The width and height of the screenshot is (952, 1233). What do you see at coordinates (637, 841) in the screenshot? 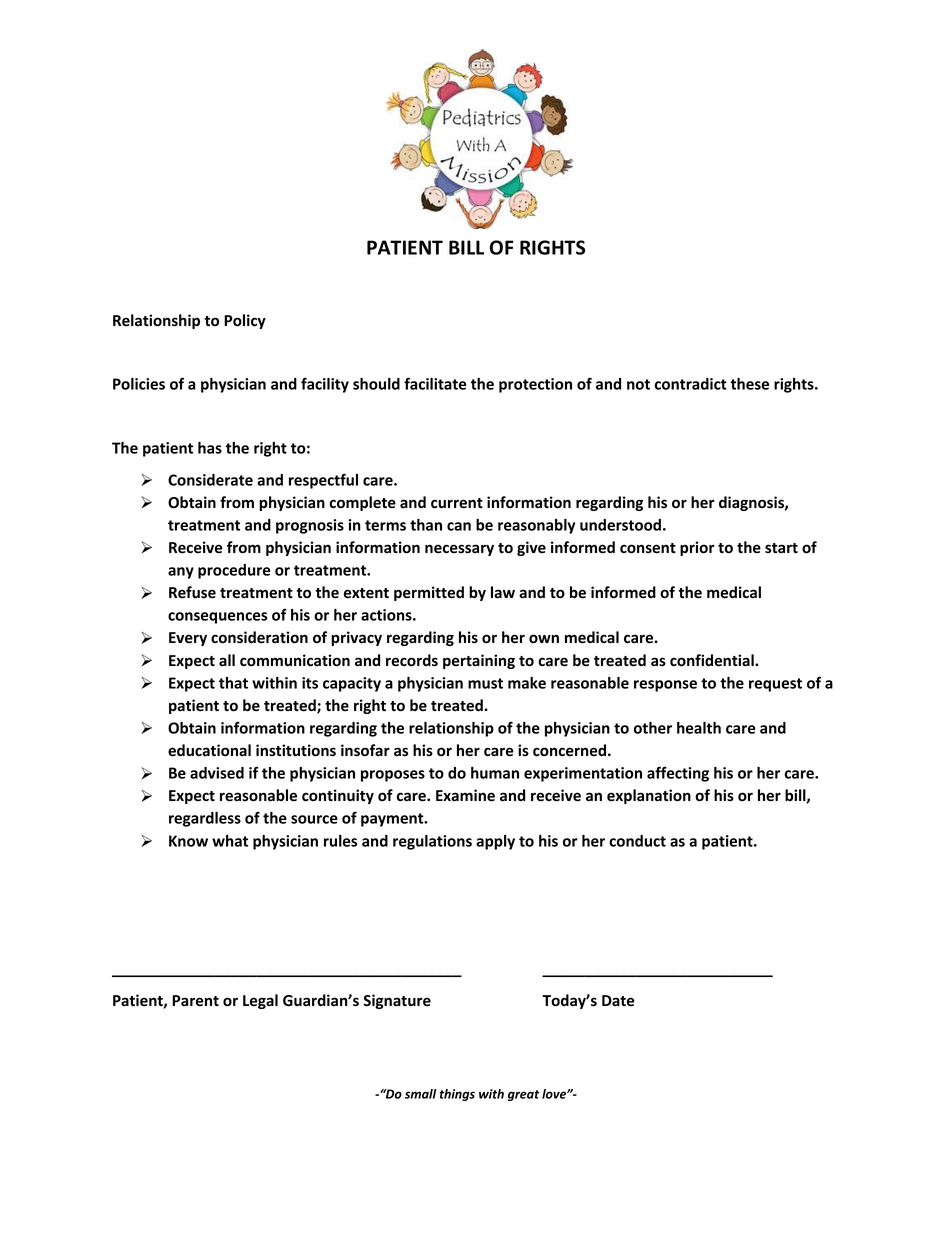
I see `conduct` at bounding box center [637, 841].
